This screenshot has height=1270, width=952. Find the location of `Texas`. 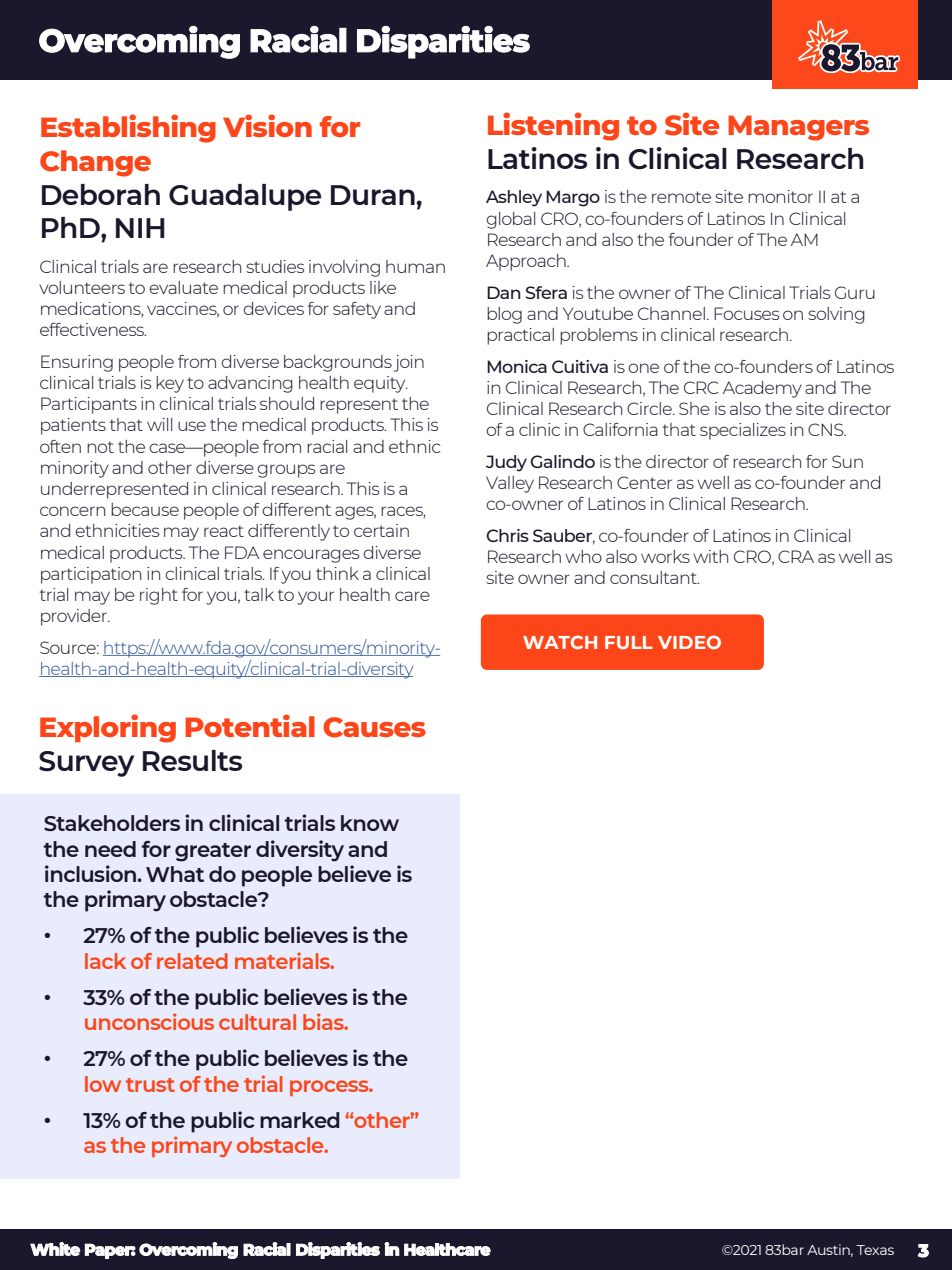

Texas is located at coordinates (875, 1250).
